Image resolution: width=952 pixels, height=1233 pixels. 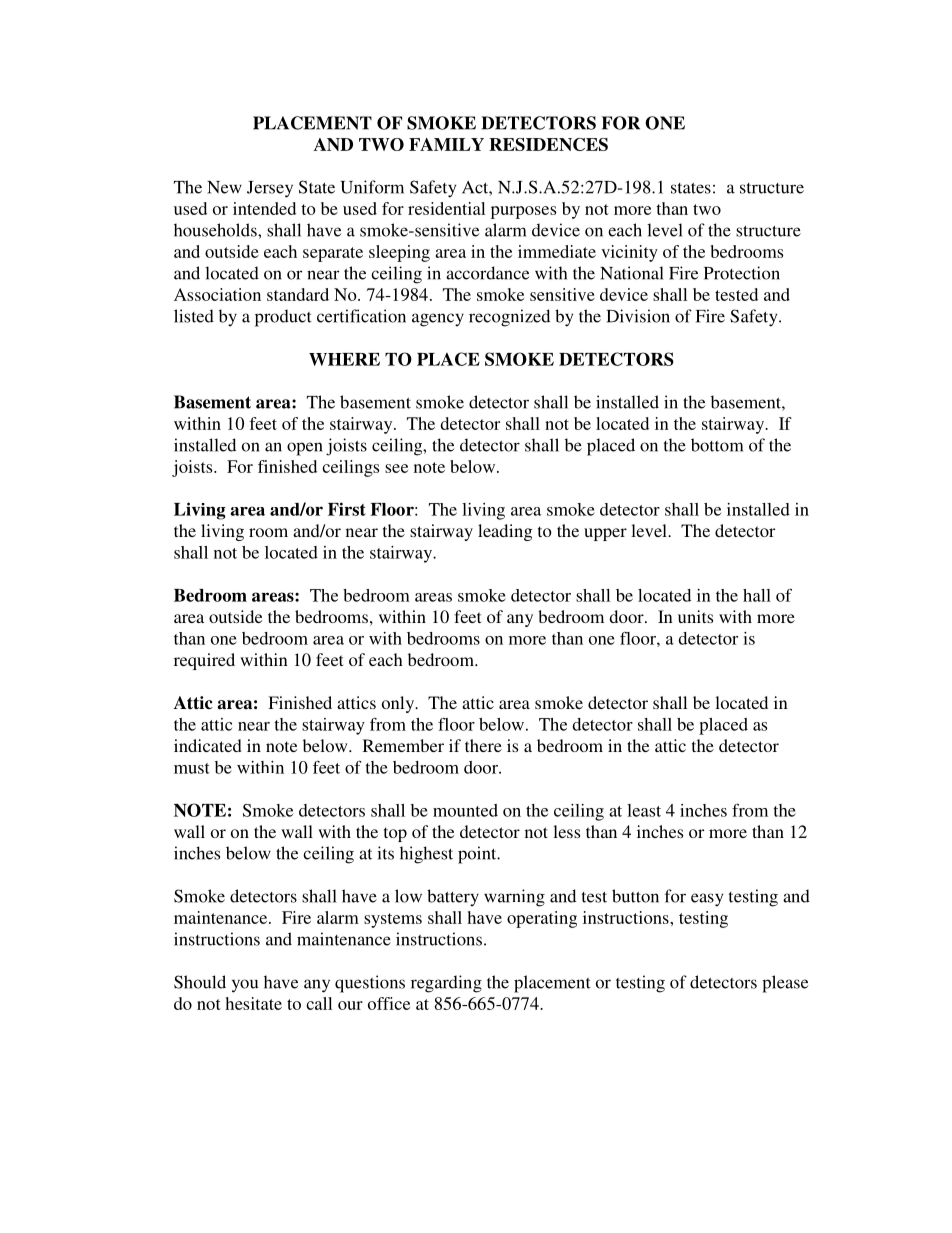 I want to click on regarding, so click(x=446, y=984).
